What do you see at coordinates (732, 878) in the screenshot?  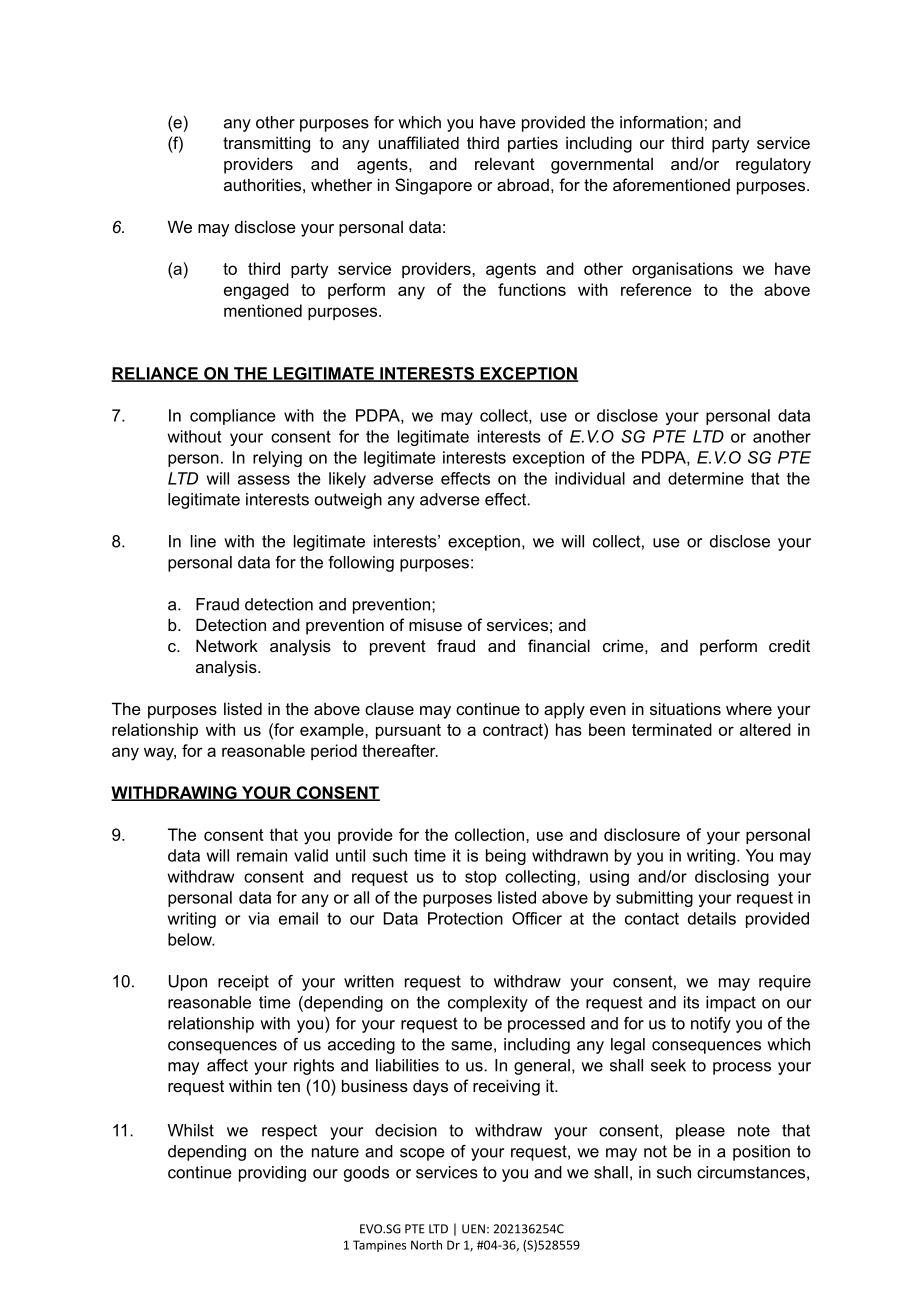 I see `disclosing` at bounding box center [732, 878].
